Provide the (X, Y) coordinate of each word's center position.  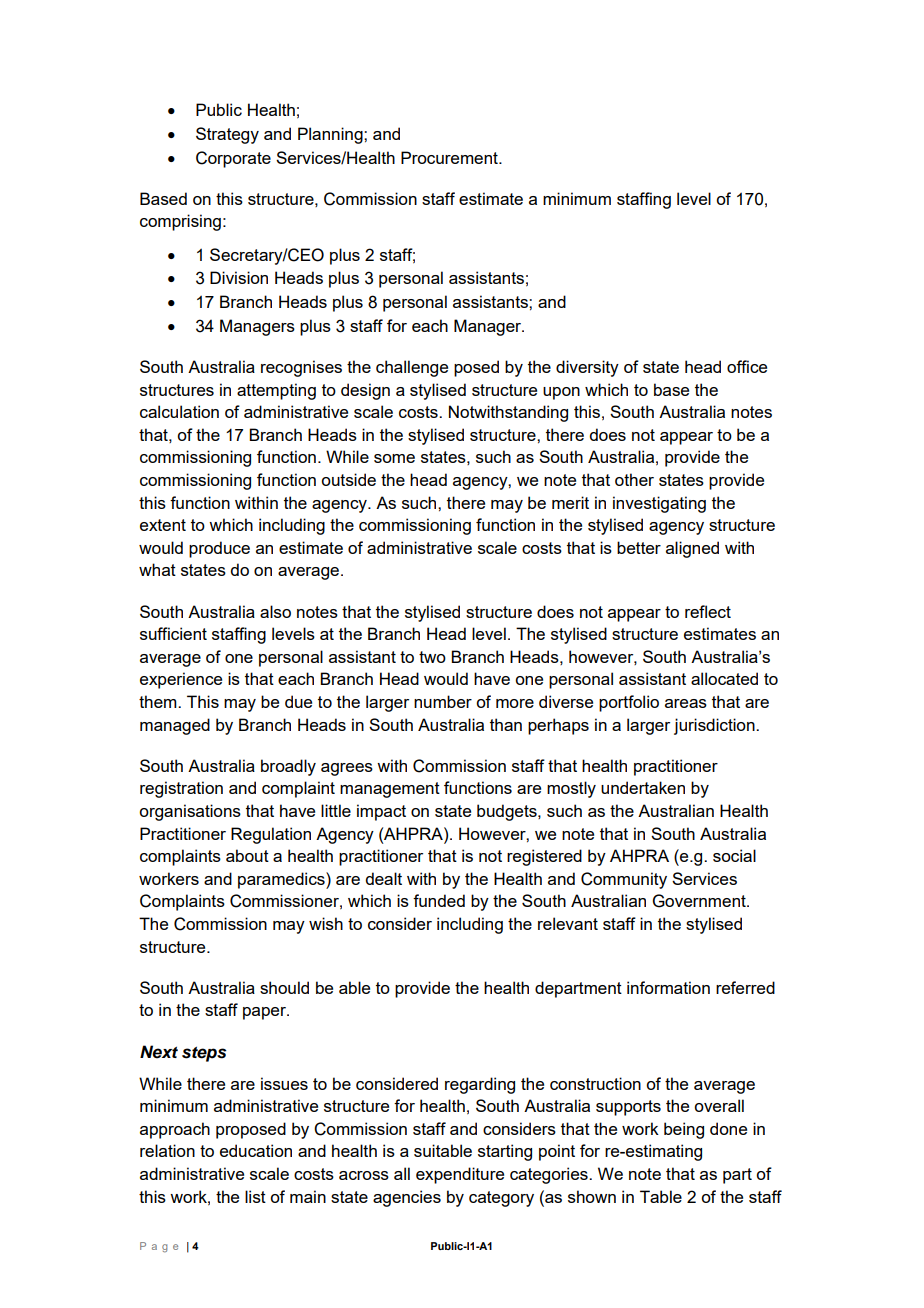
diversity (587, 368)
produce (219, 549)
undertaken (643, 787)
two (432, 657)
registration (181, 789)
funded (439, 900)
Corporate (233, 159)
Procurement (450, 157)
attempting (276, 391)
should (284, 987)
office (747, 366)
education (256, 1150)
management (390, 790)
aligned (692, 549)
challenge (412, 368)
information (668, 987)
